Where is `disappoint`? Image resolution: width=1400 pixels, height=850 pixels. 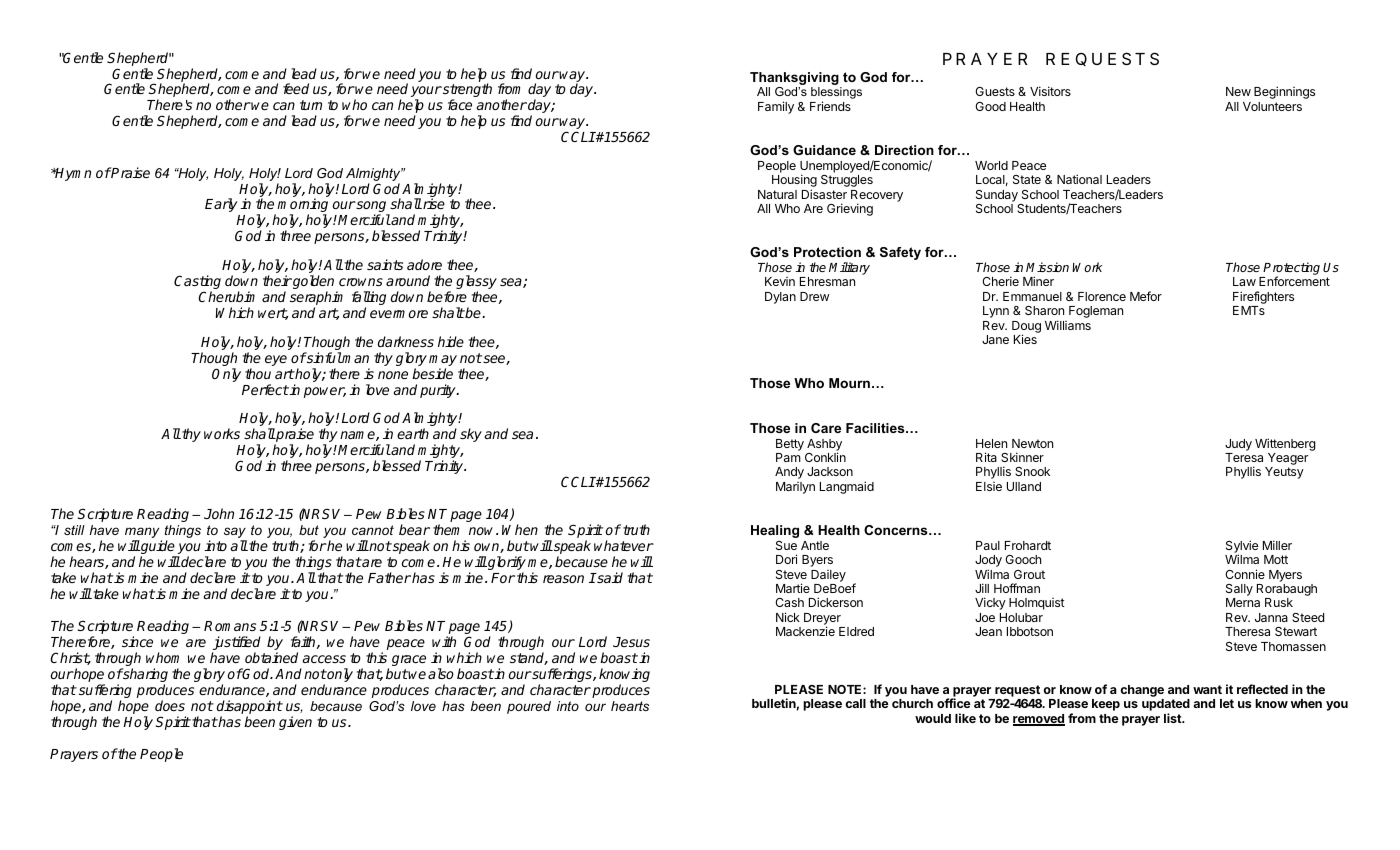 disappoint is located at coordinates (250, 708).
